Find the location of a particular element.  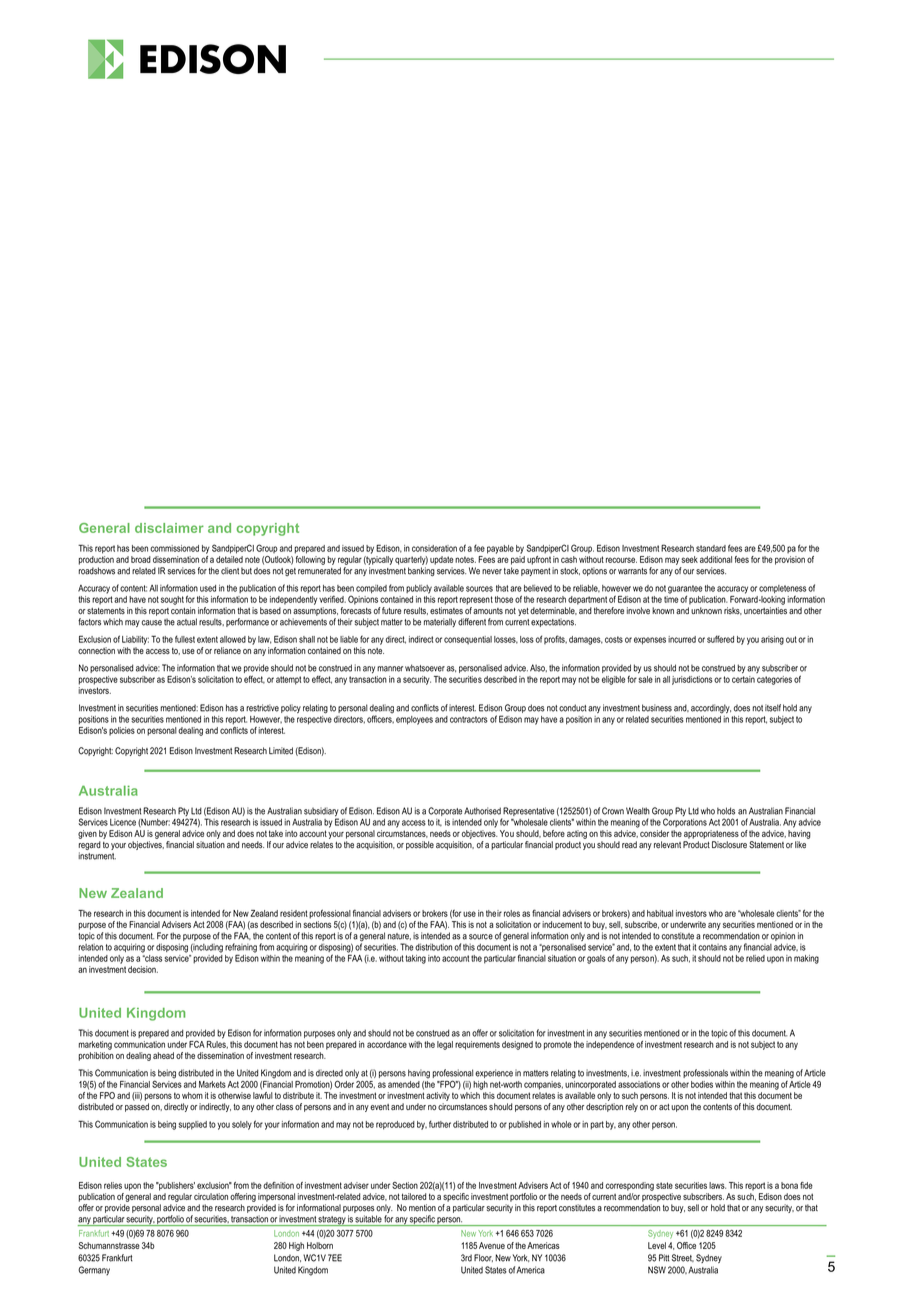

update is located at coordinates (442, 560).
